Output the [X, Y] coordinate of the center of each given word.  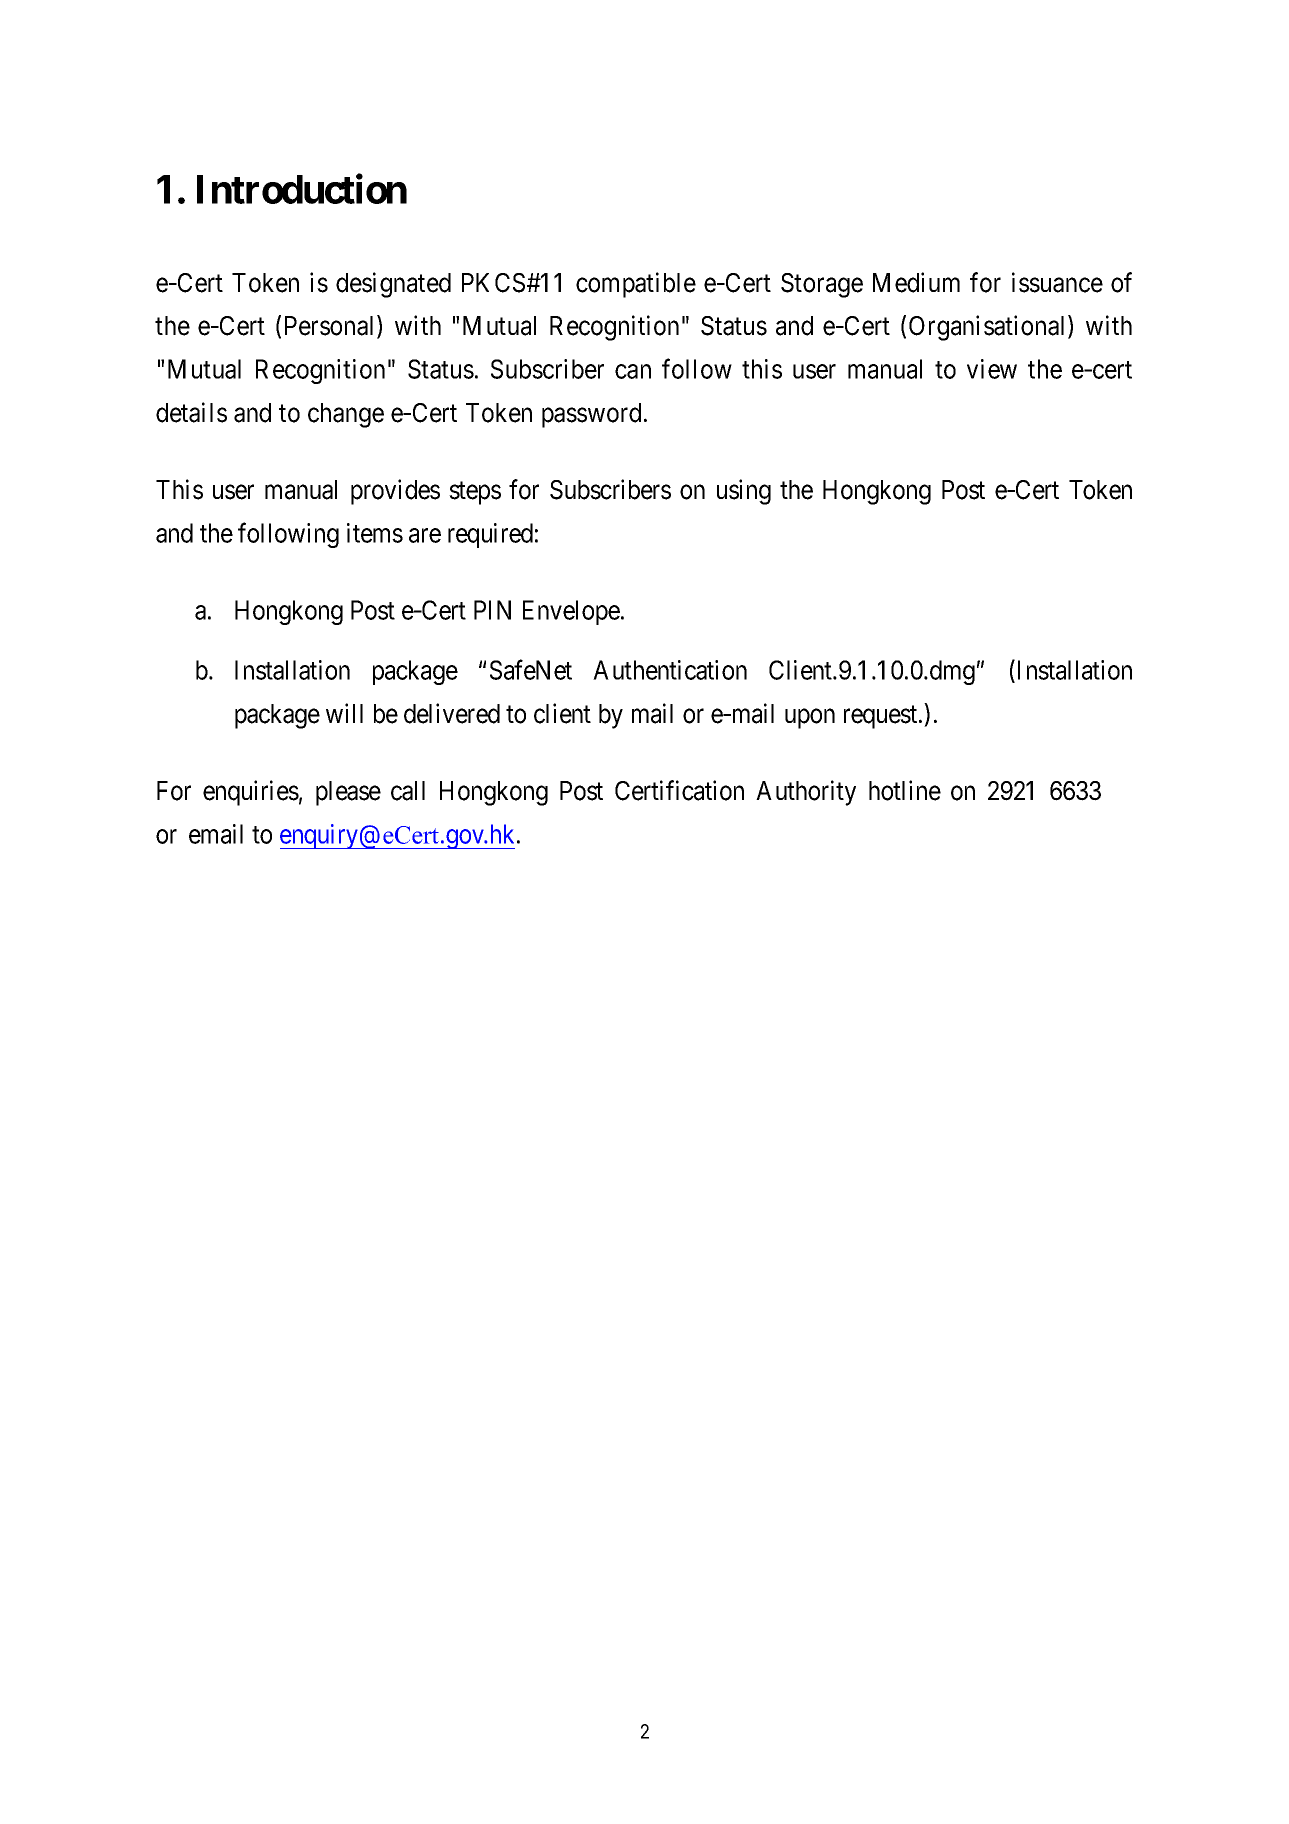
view [992, 369]
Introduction [302, 189]
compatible [636, 285]
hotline [905, 790]
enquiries [251, 793]
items [375, 533]
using [744, 492]
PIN [492, 610]
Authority [806, 793]
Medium [916, 282]
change [346, 415]
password [591, 415]
